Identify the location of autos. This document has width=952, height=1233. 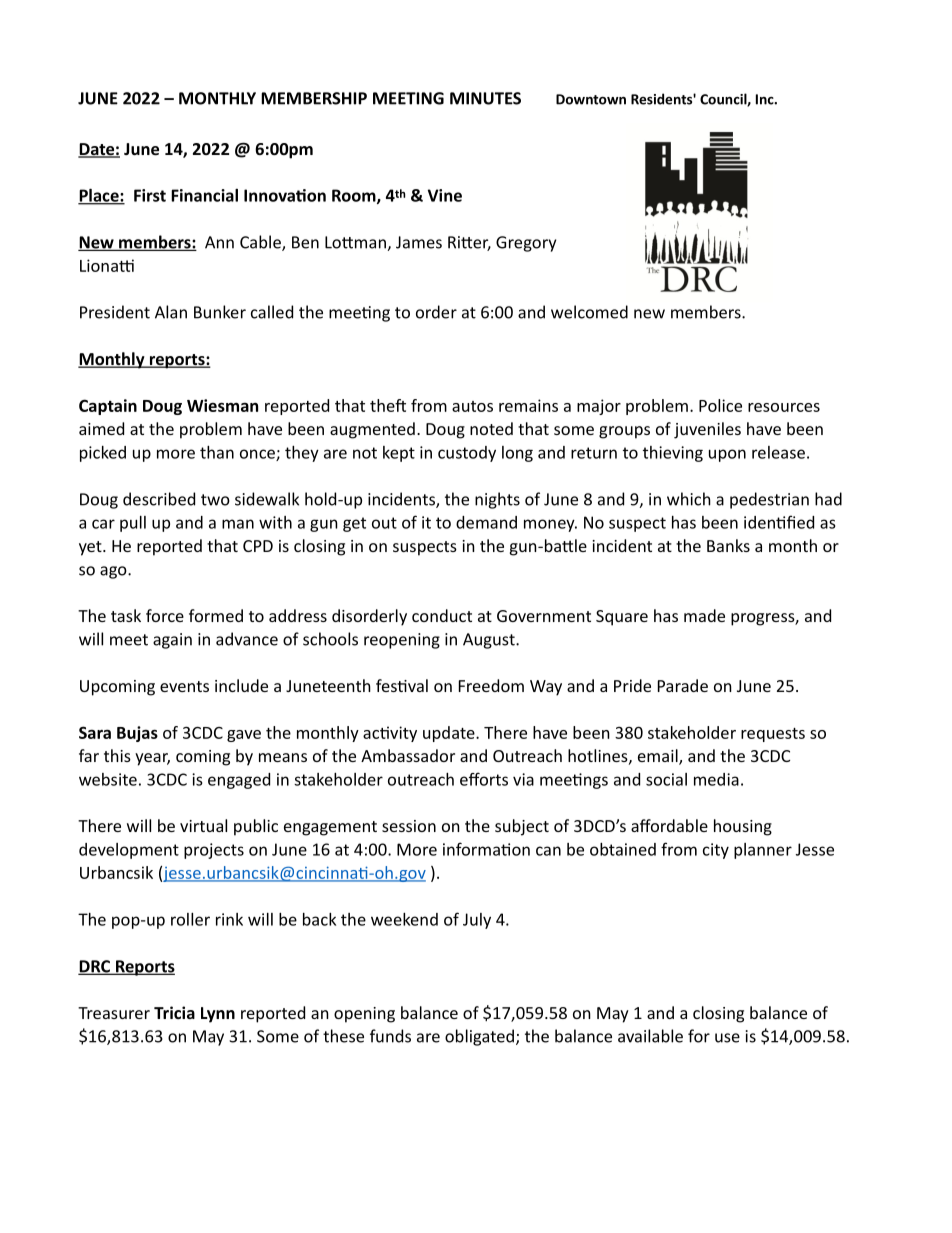
(472, 406).
